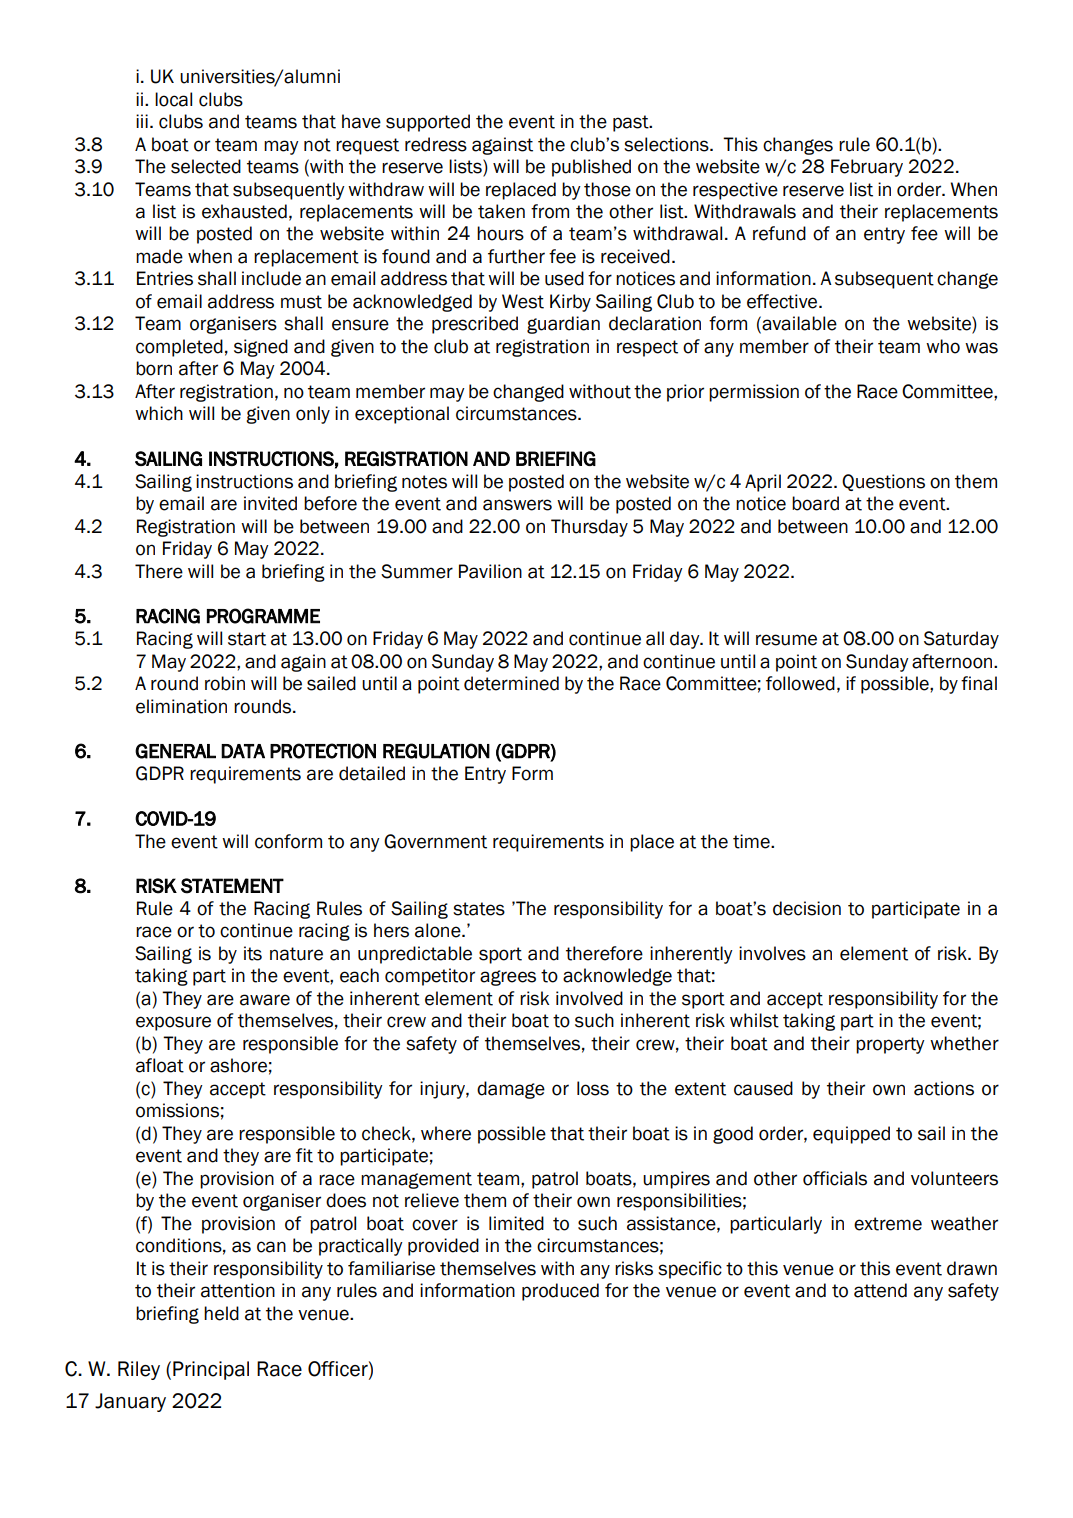 The image size is (1073, 1518). Describe the element at coordinates (508, 978) in the screenshot. I see `agrees` at that location.
